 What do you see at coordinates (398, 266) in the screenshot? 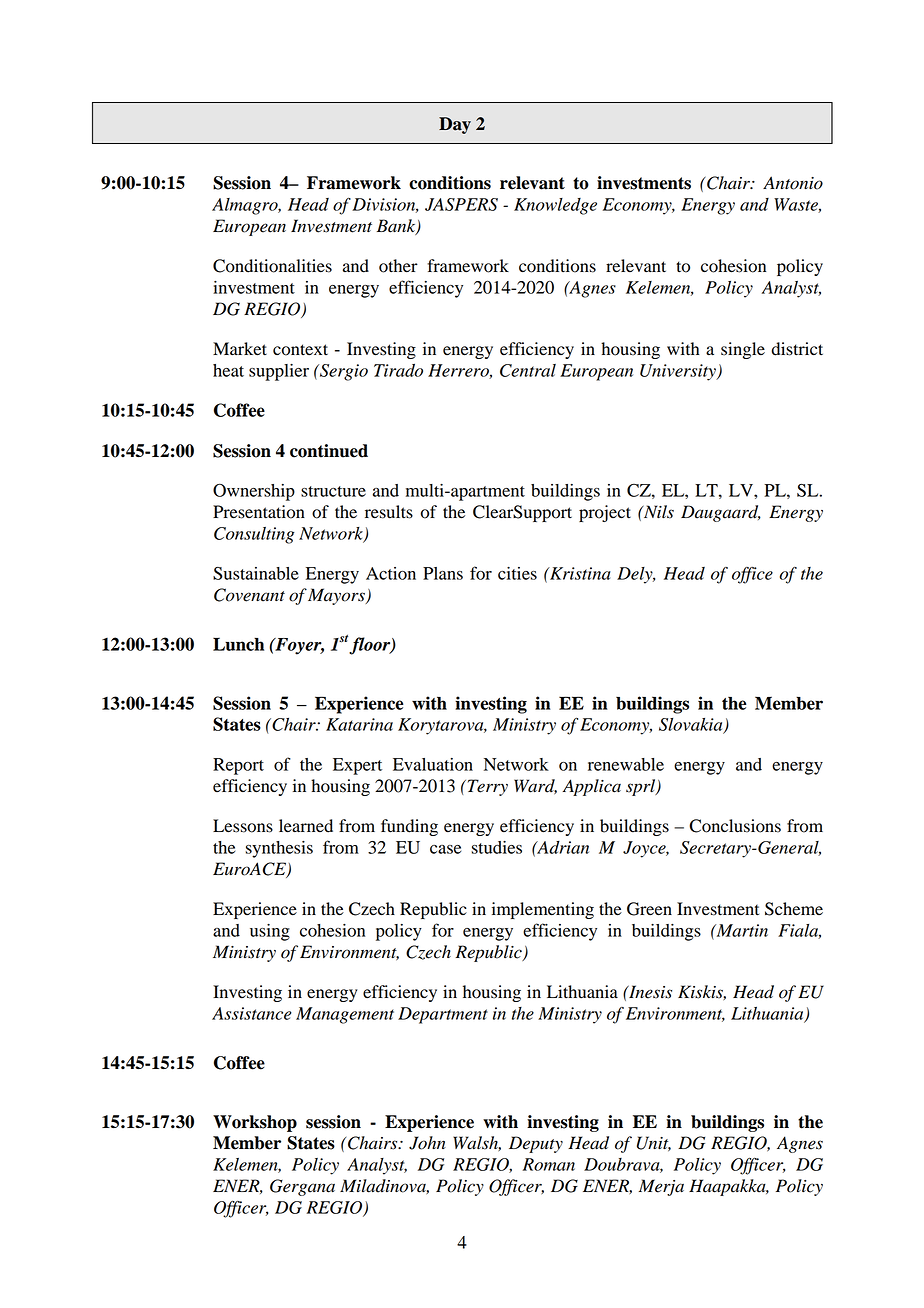
I see `other` at bounding box center [398, 266].
